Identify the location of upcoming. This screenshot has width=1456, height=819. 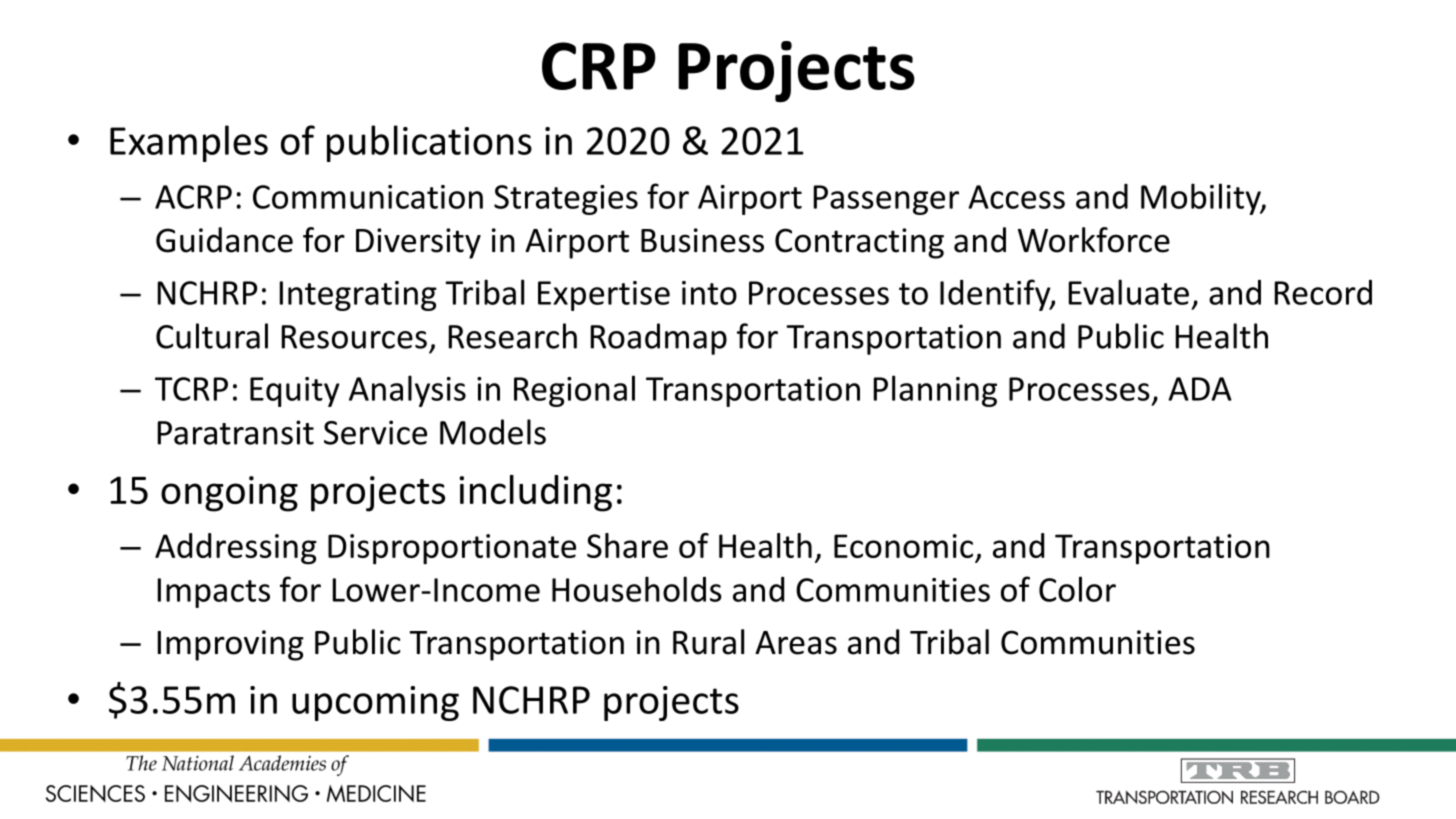
(375, 703).
